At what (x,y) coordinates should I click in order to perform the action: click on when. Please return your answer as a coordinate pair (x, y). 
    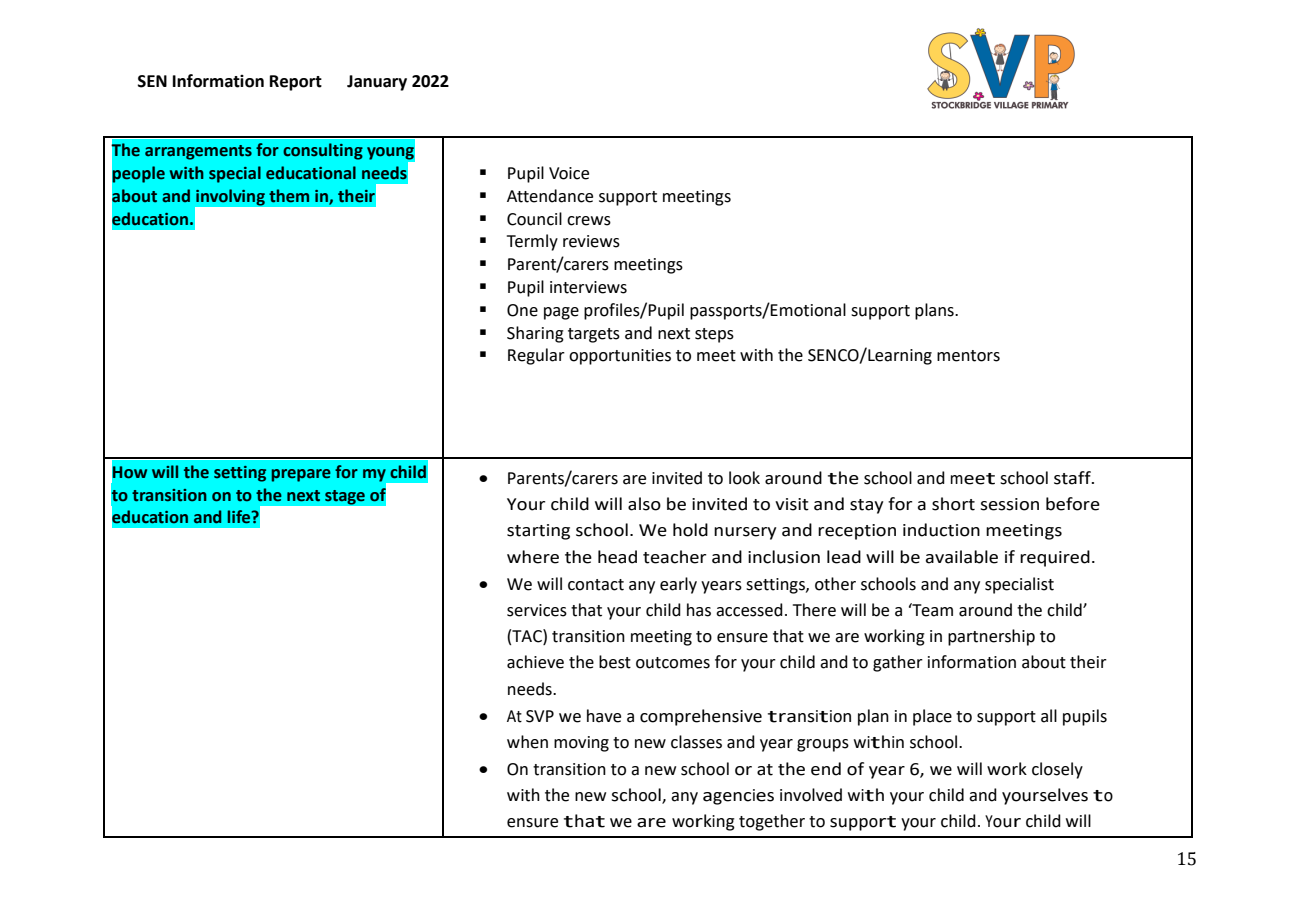
    Looking at the image, I should click on (527, 742).
